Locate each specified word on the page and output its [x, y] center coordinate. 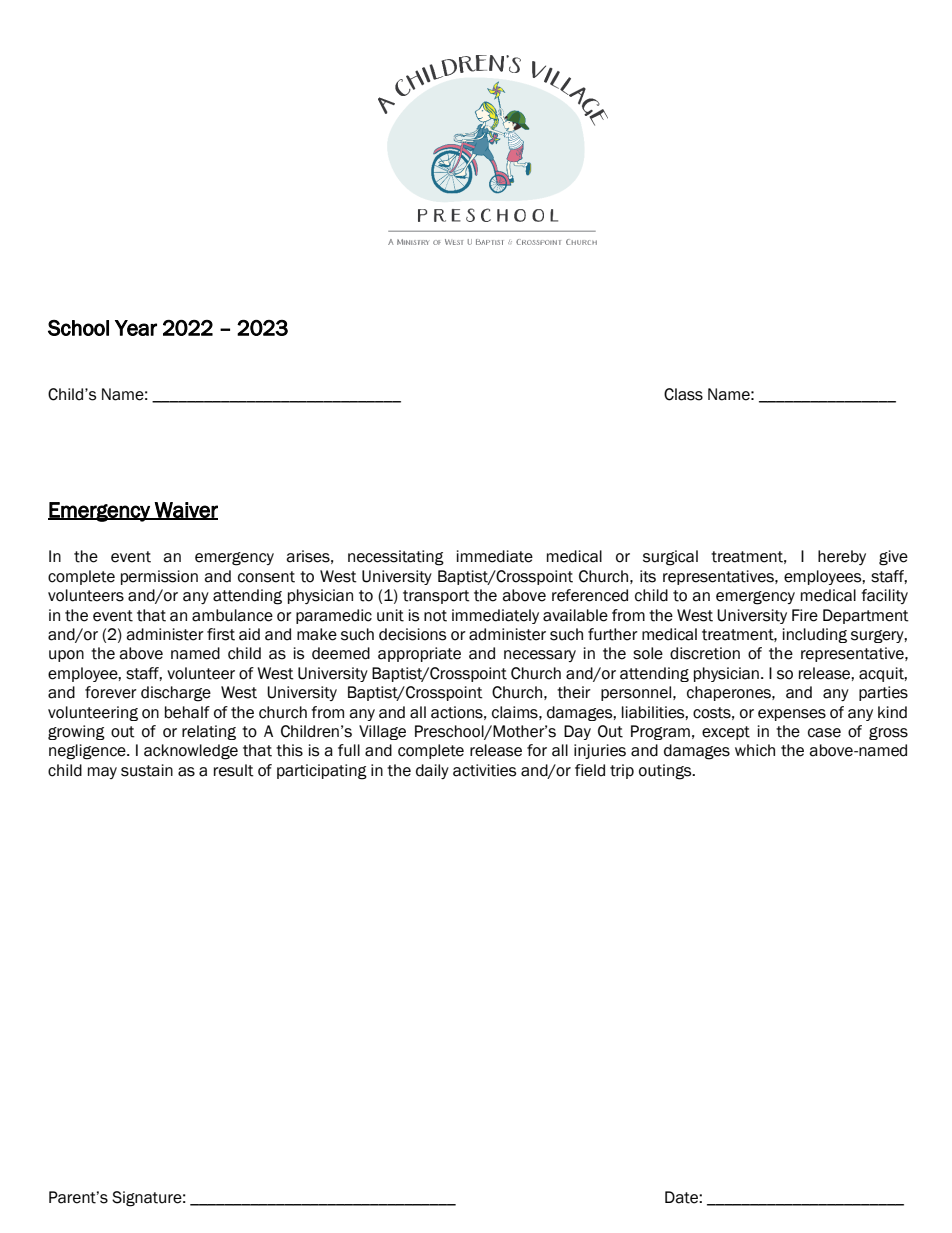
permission [159, 577]
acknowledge [191, 752]
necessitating [396, 558]
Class [683, 394]
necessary [540, 656]
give [893, 558]
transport [436, 597]
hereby [842, 557]
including [815, 635]
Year [136, 328]
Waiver [185, 511]
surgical [670, 558]
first [221, 634]
